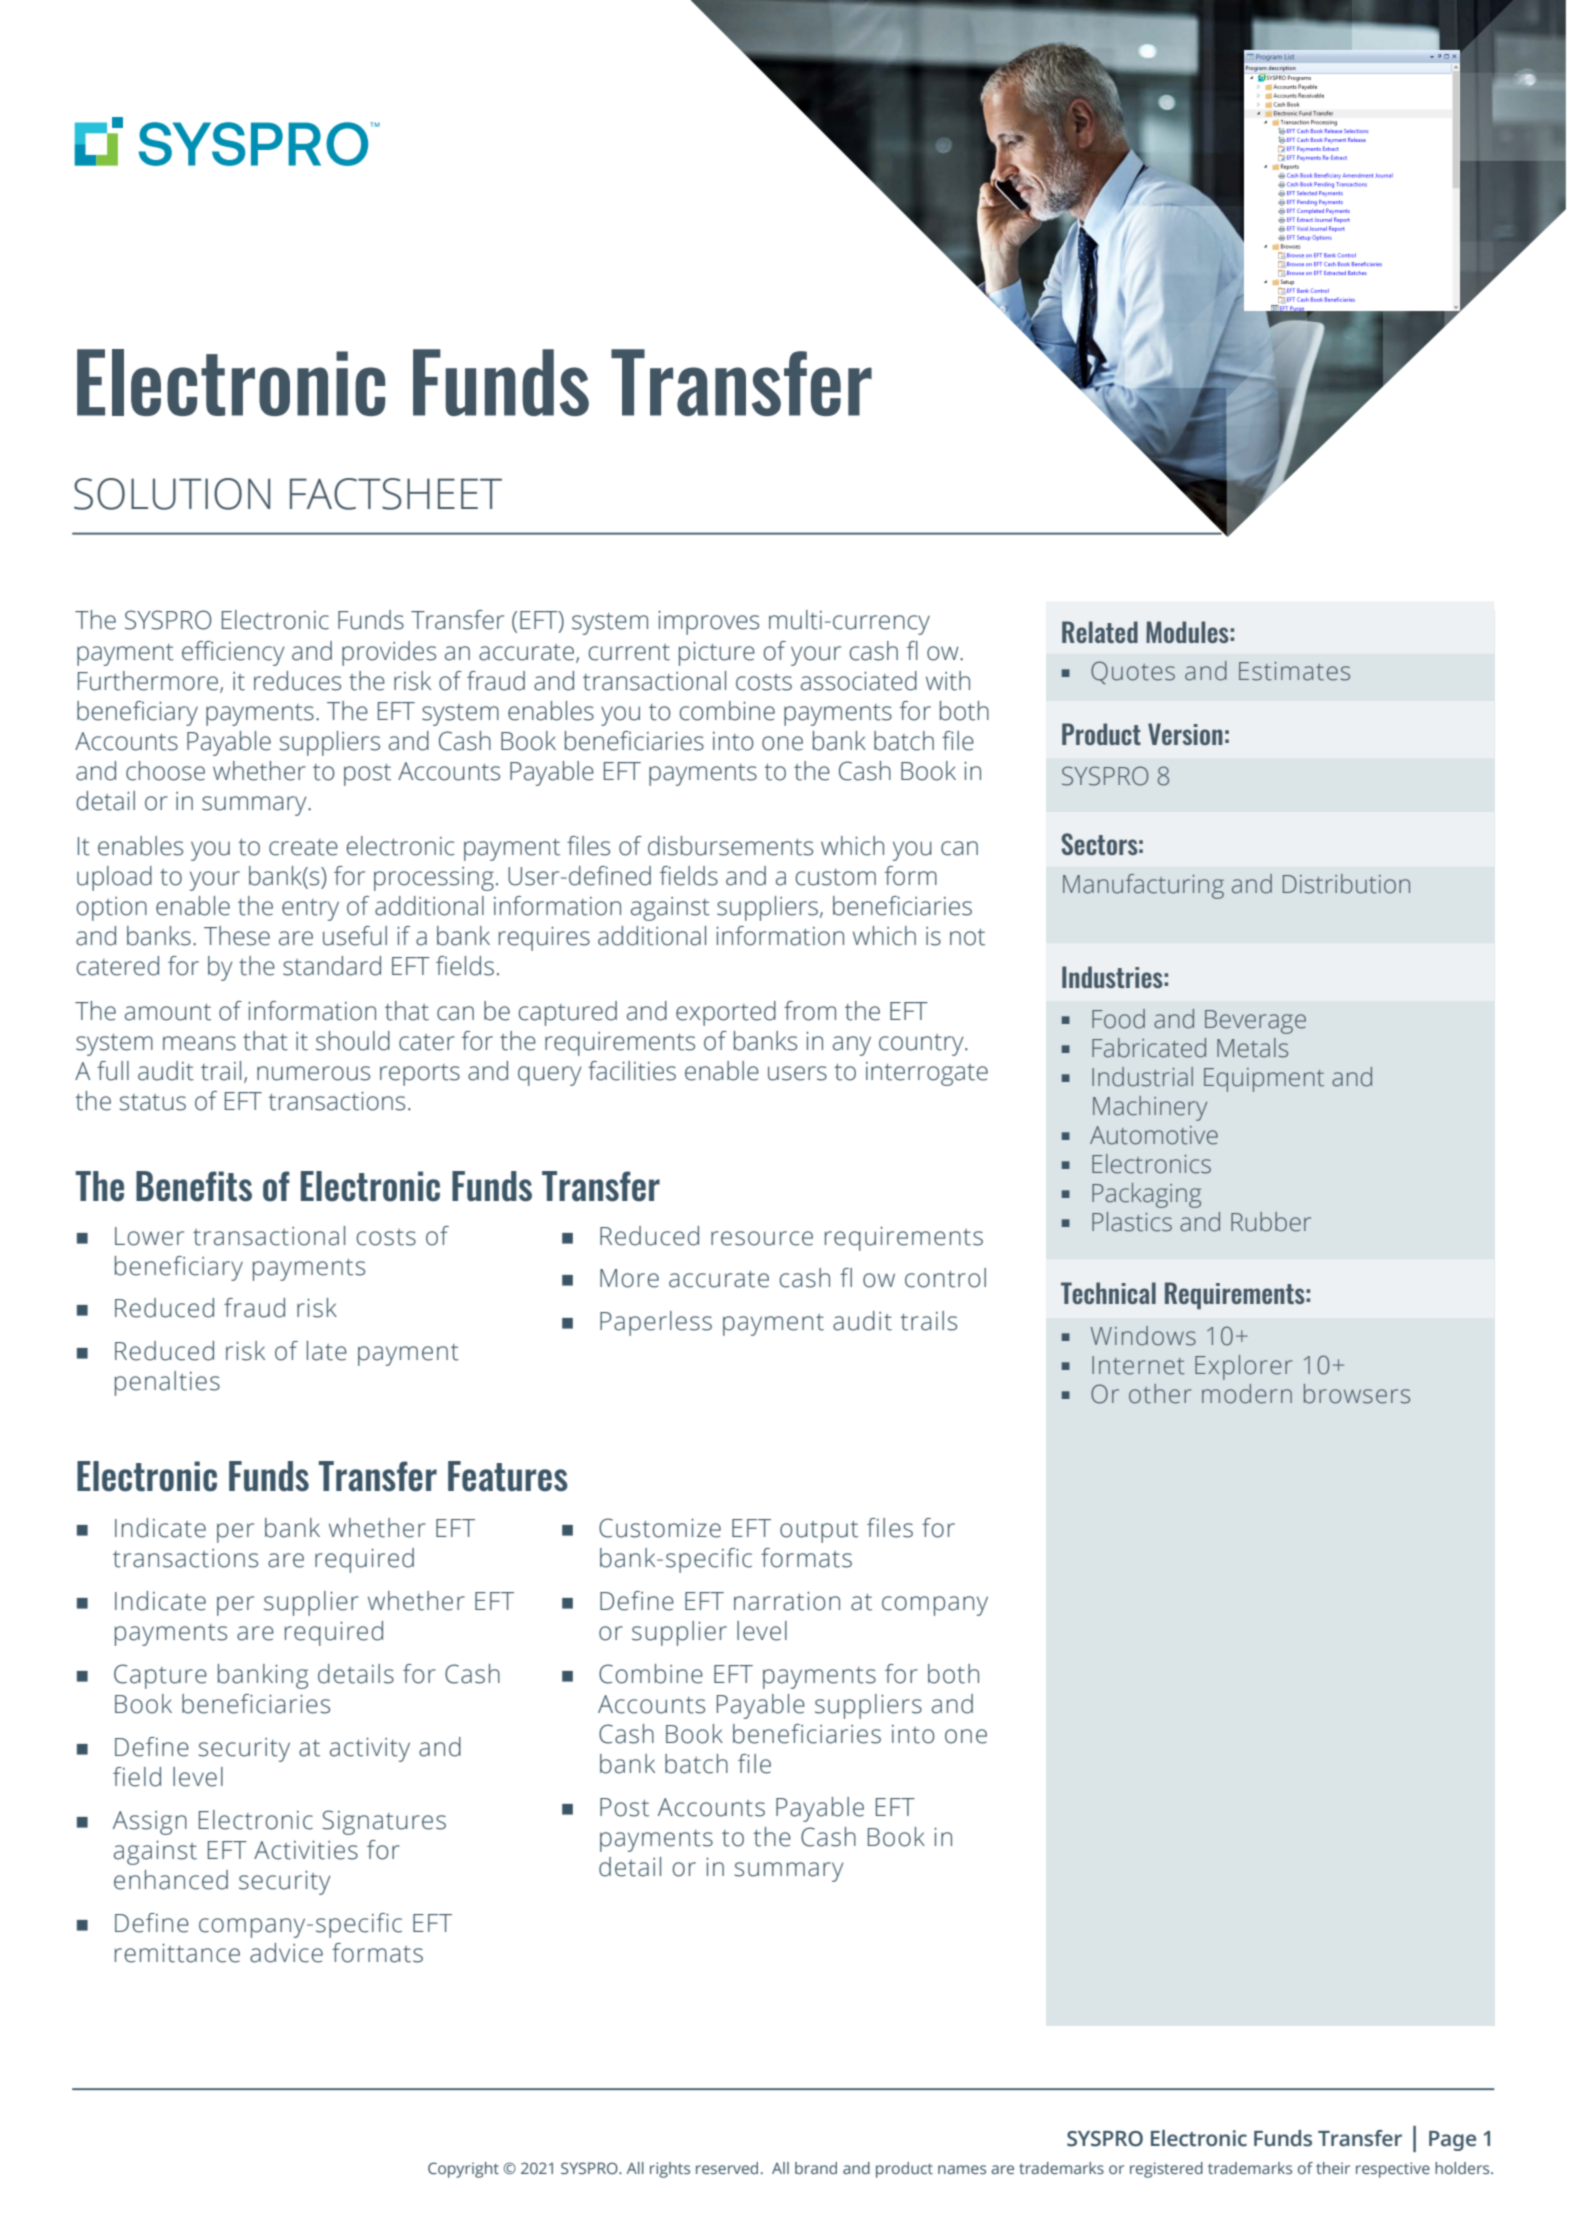 This document has width=1569, height=2219. I want to click on SOLUTION, so click(172, 494).
